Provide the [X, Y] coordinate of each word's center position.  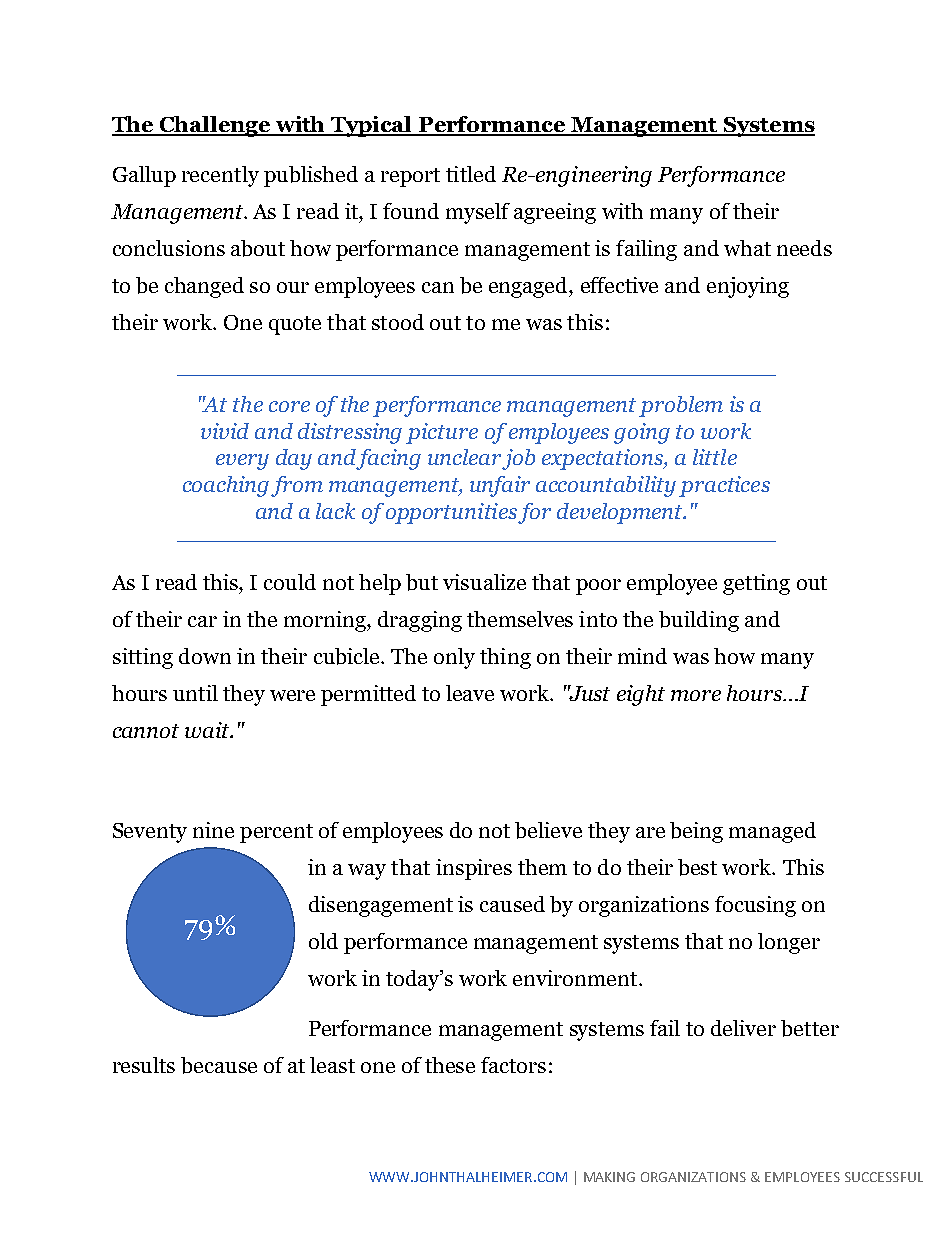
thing [505, 658]
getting [756, 584]
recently [220, 176]
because [219, 1065]
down [205, 656]
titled [471, 174]
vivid [225, 431]
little [715, 457]
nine [213, 830]
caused [512, 904]
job [518, 459]
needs [804, 248]
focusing [755, 906]
